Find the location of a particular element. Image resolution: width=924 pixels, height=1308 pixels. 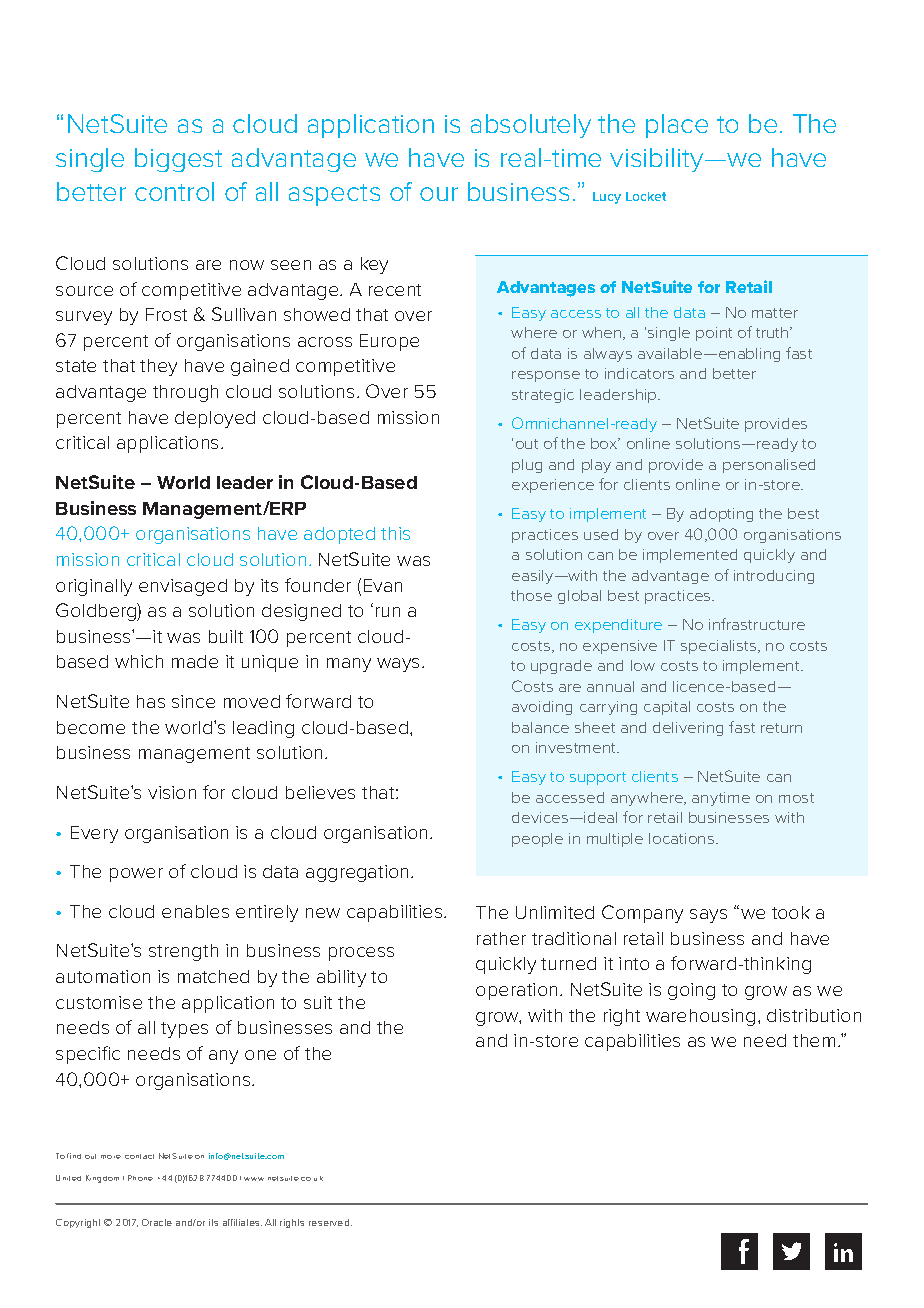

place is located at coordinates (677, 126).
